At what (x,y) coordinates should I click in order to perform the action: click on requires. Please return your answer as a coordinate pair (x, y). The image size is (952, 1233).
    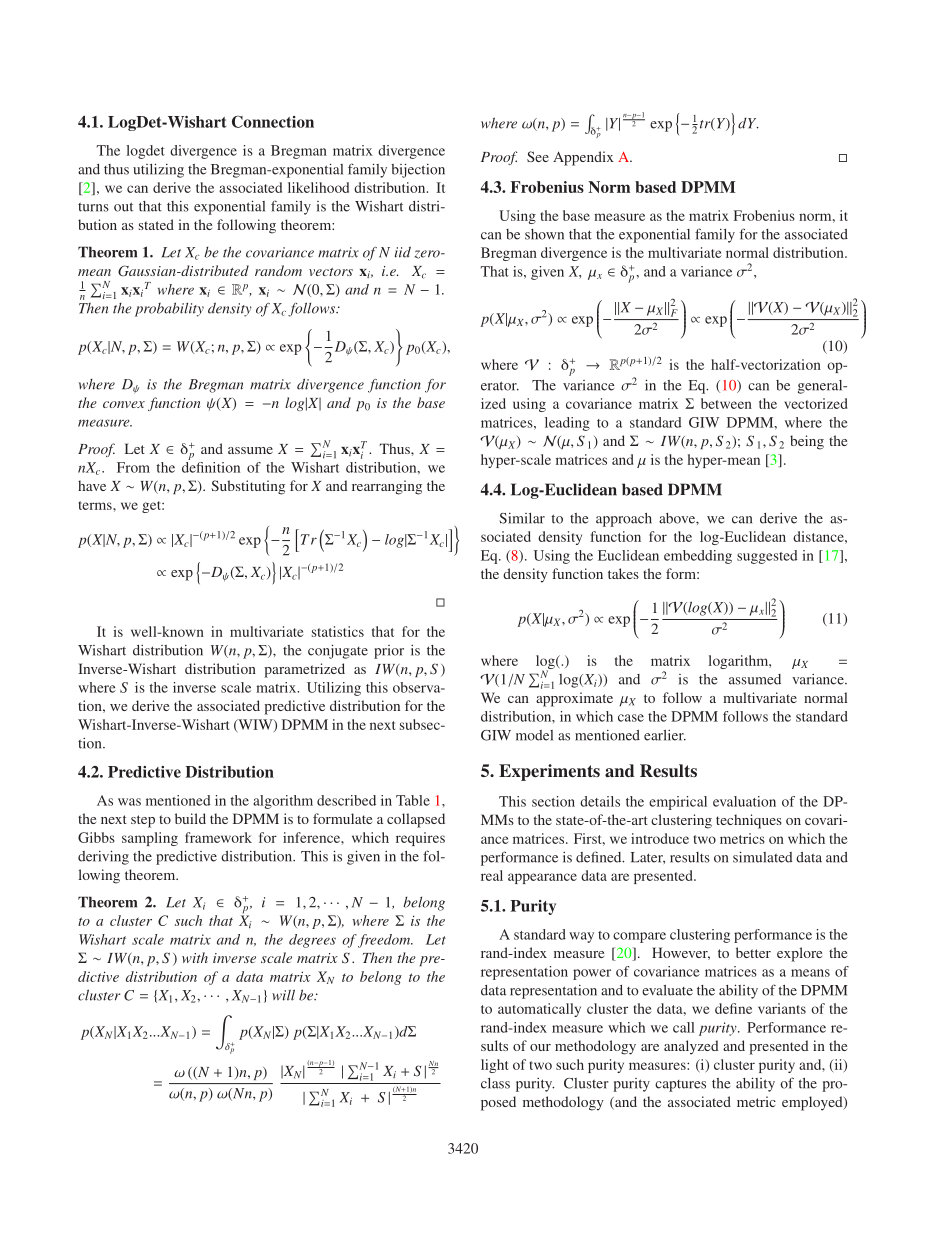
    Looking at the image, I should click on (420, 839).
